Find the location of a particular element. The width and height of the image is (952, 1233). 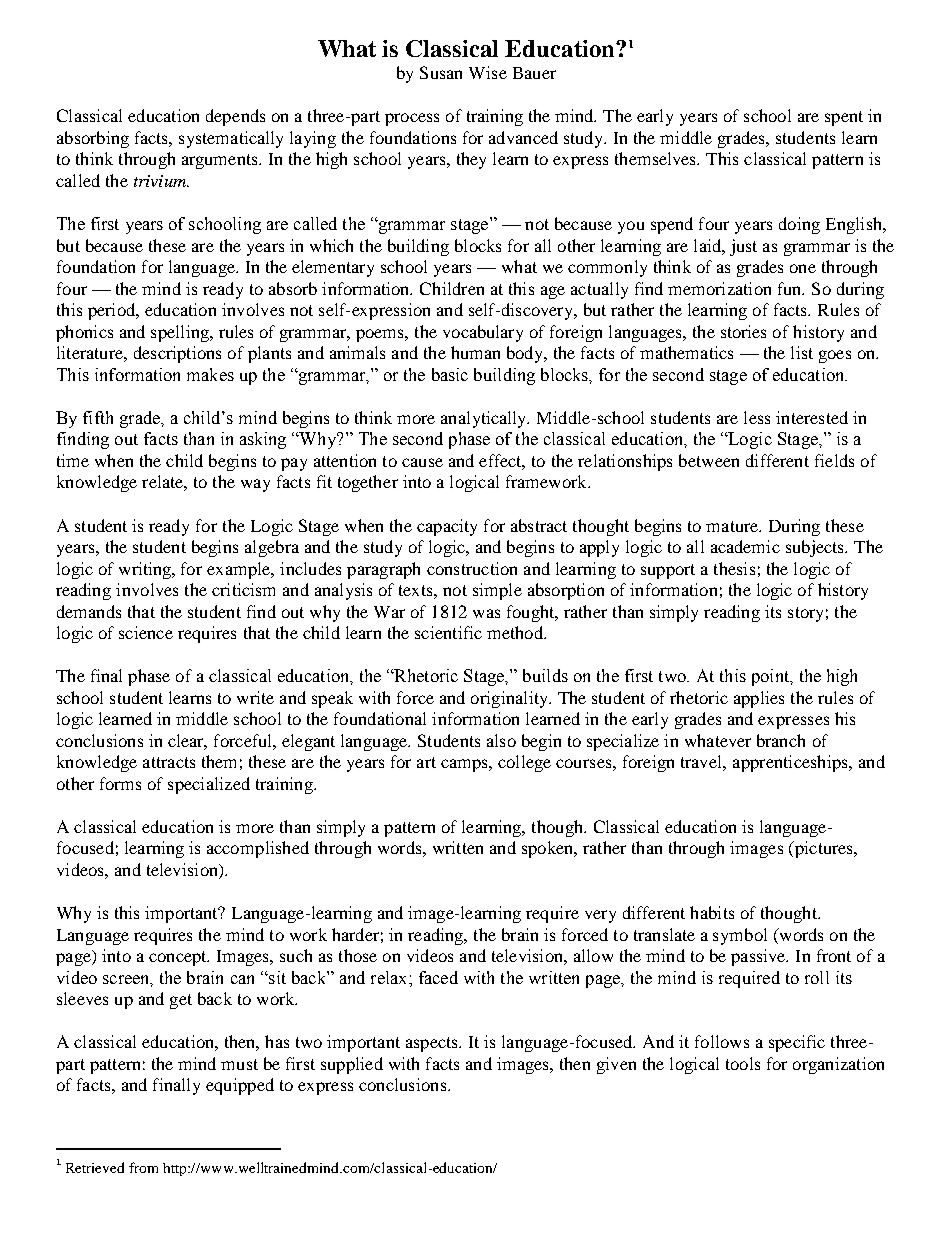

thesis is located at coordinates (734, 568).
